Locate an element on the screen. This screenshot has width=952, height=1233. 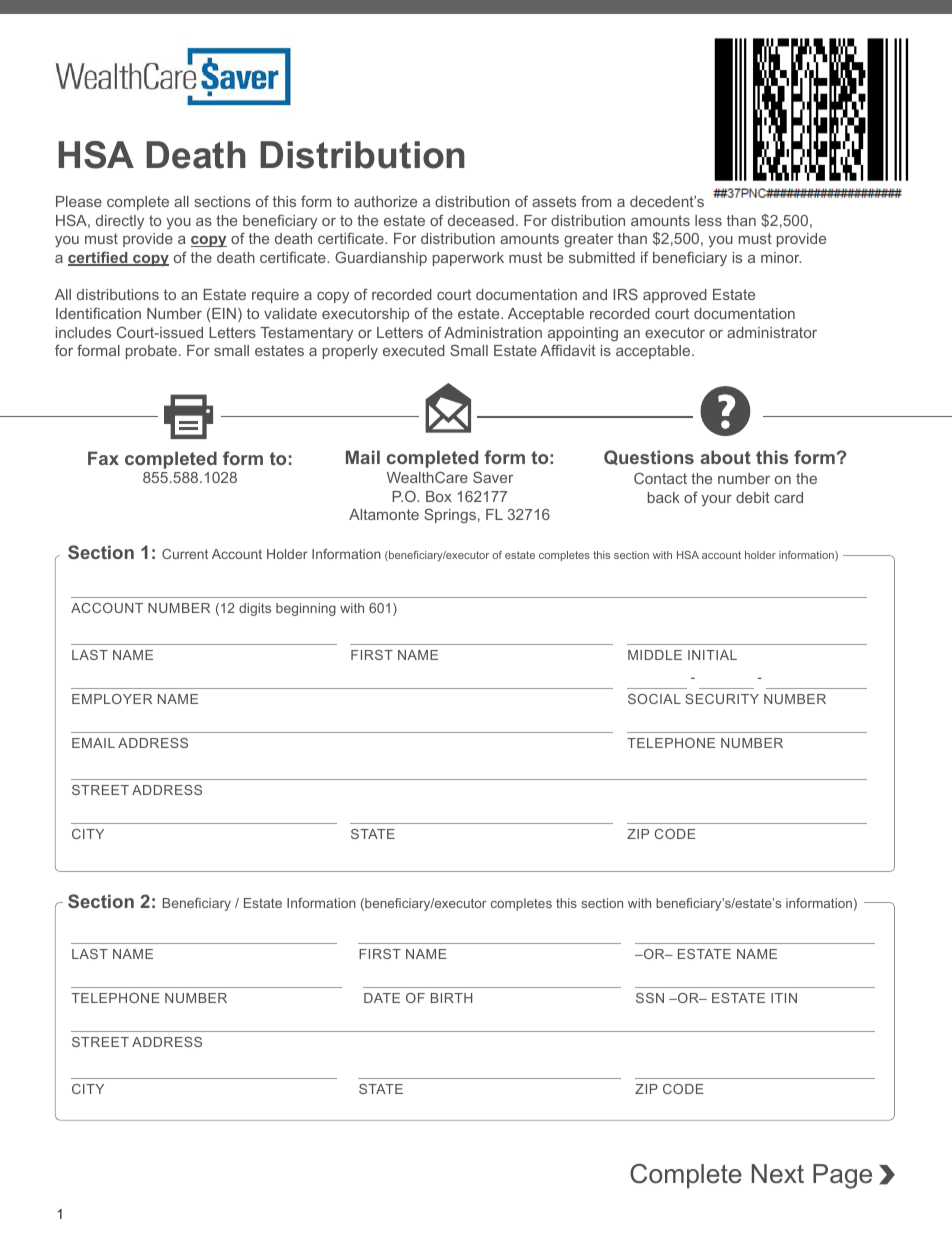
BIRTH is located at coordinates (451, 998).
